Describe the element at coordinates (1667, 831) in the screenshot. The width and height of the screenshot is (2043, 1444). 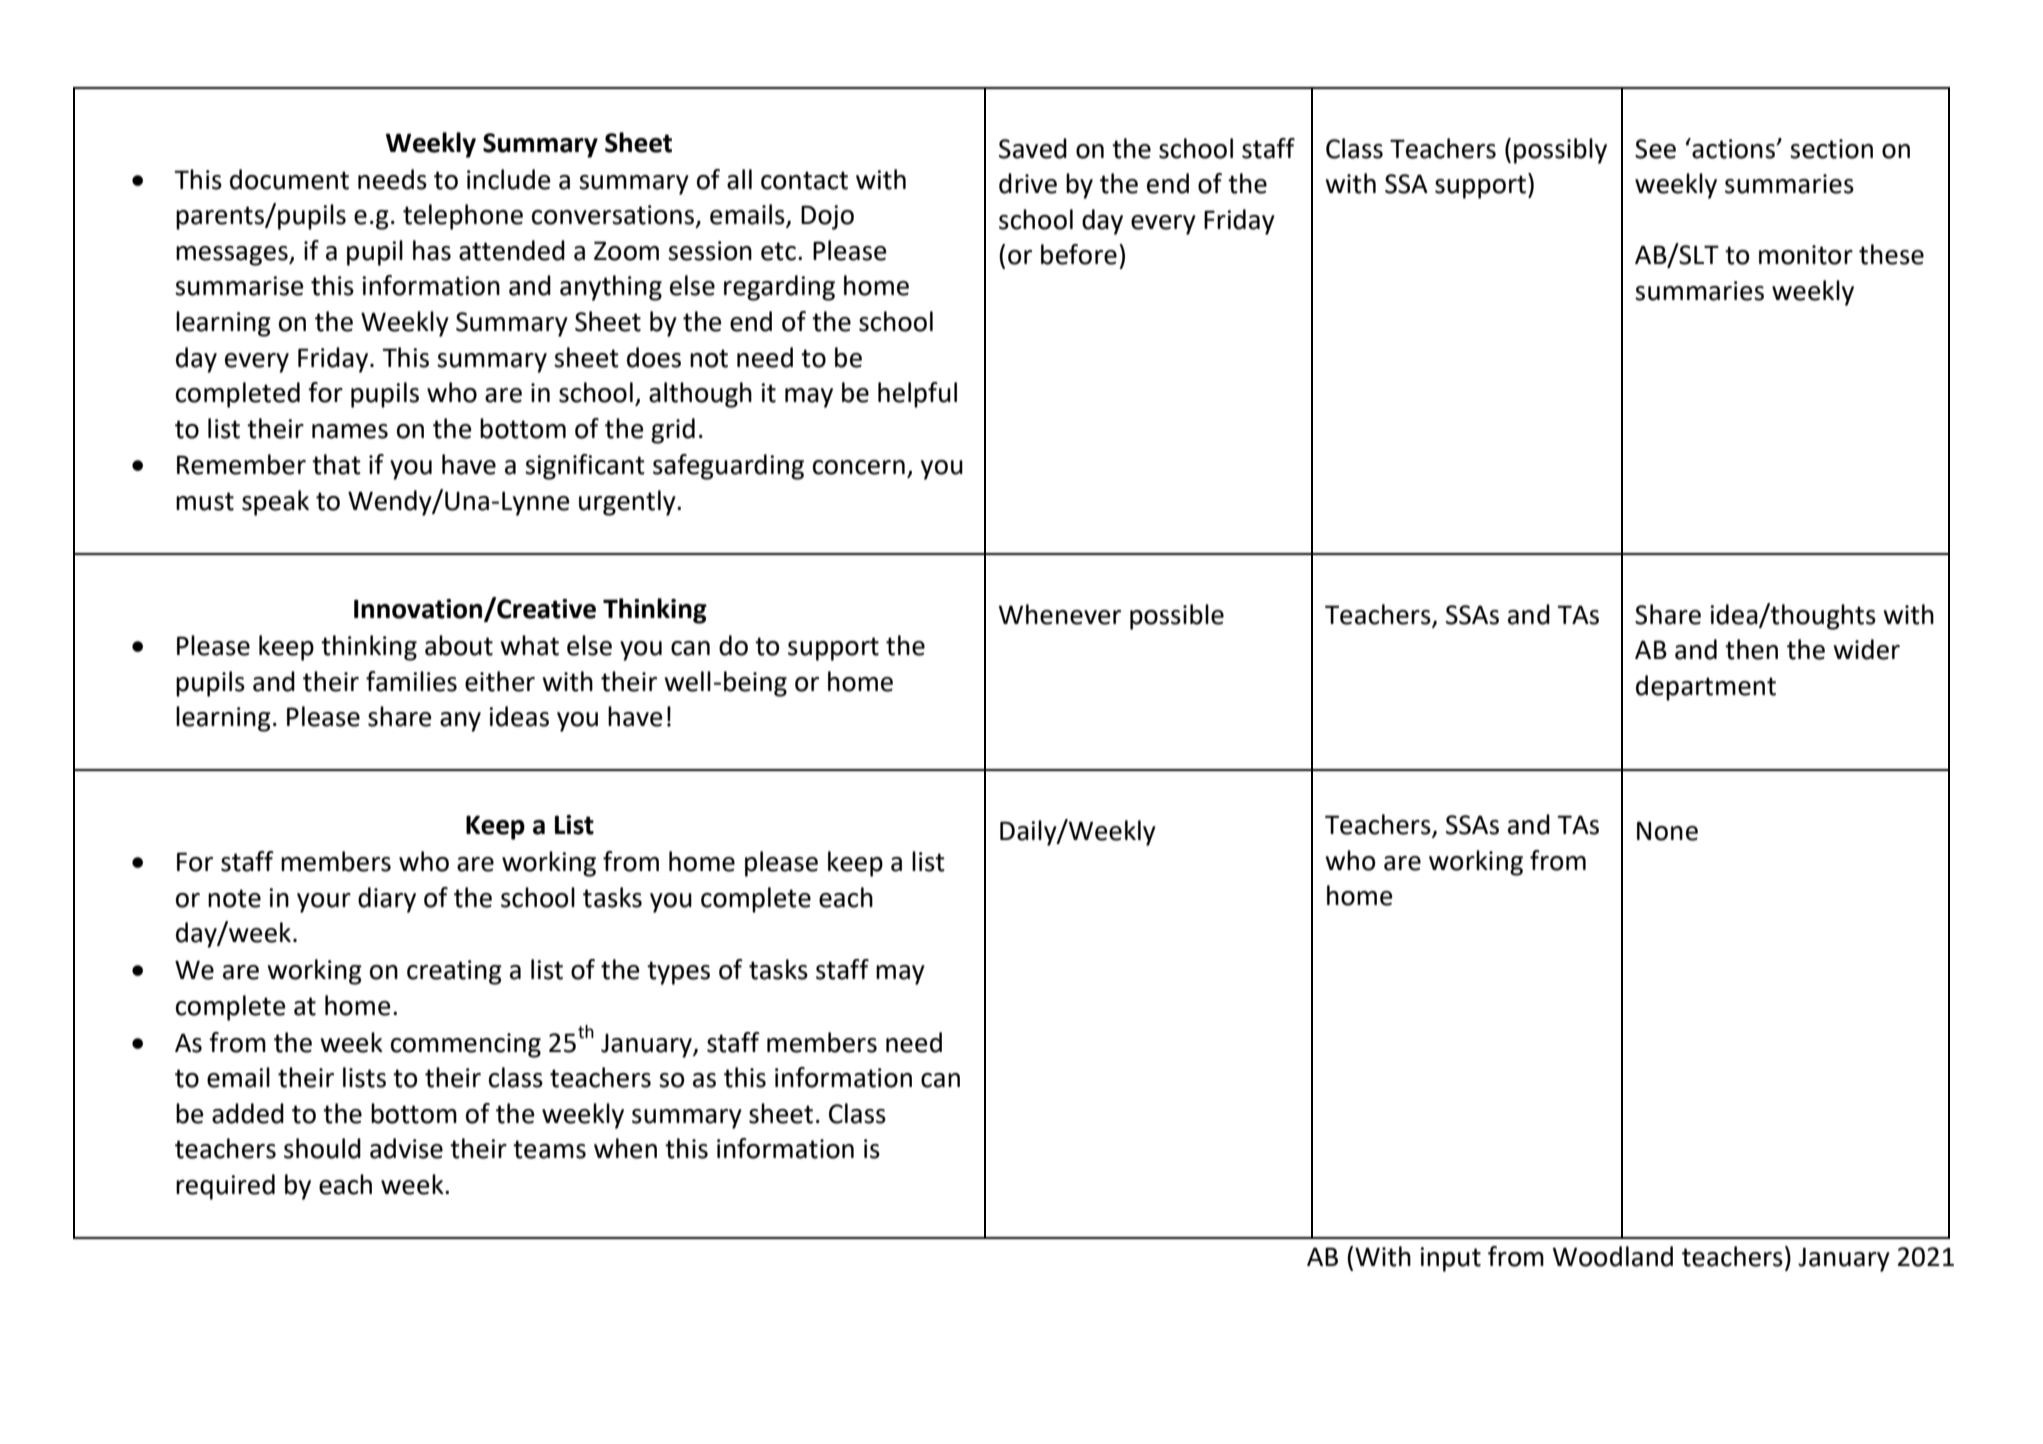
I see `None` at that location.
